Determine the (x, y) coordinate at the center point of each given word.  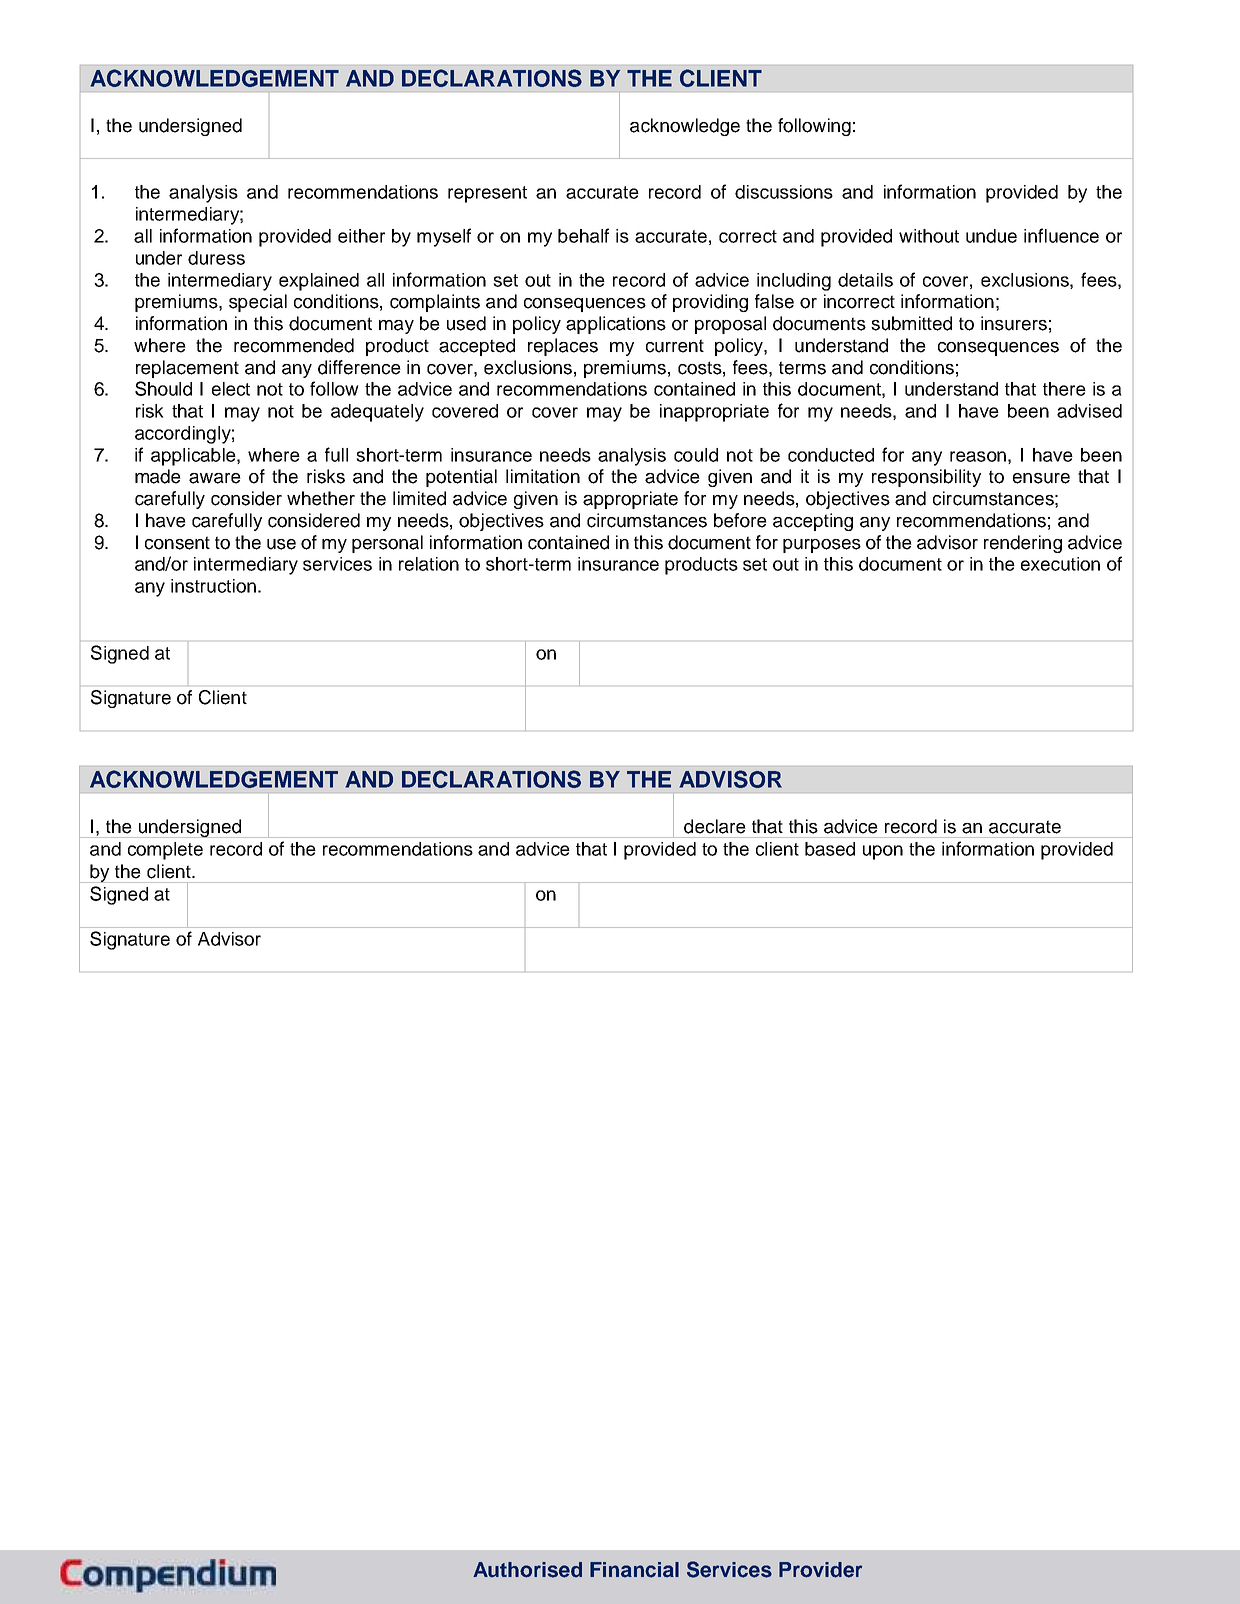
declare (715, 826)
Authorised (527, 1570)
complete (165, 851)
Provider (820, 1570)
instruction (213, 586)
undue (991, 236)
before (740, 520)
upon (883, 852)
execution (1060, 564)
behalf (583, 235)
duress (216, 258)
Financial (634, 1570)
